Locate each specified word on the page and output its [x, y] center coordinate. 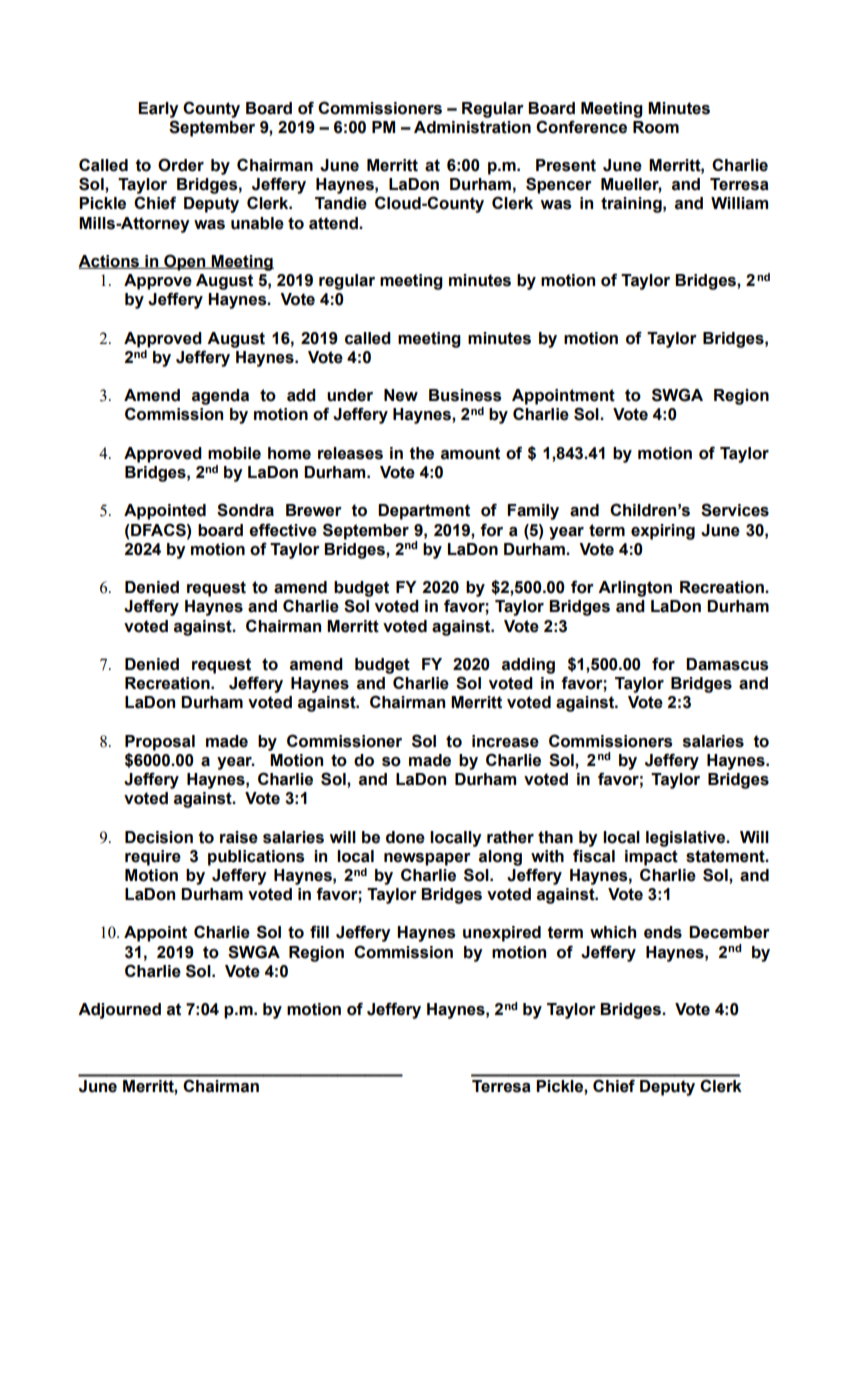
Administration [472, 127]
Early [158, 110]
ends [663, 932]
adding [528, 666]
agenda [220, 397]
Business [465, 395]
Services [735, 510]
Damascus [727, 664]
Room [656, 127]
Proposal [160, 743]
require [153, 858]
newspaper [427, 859]
